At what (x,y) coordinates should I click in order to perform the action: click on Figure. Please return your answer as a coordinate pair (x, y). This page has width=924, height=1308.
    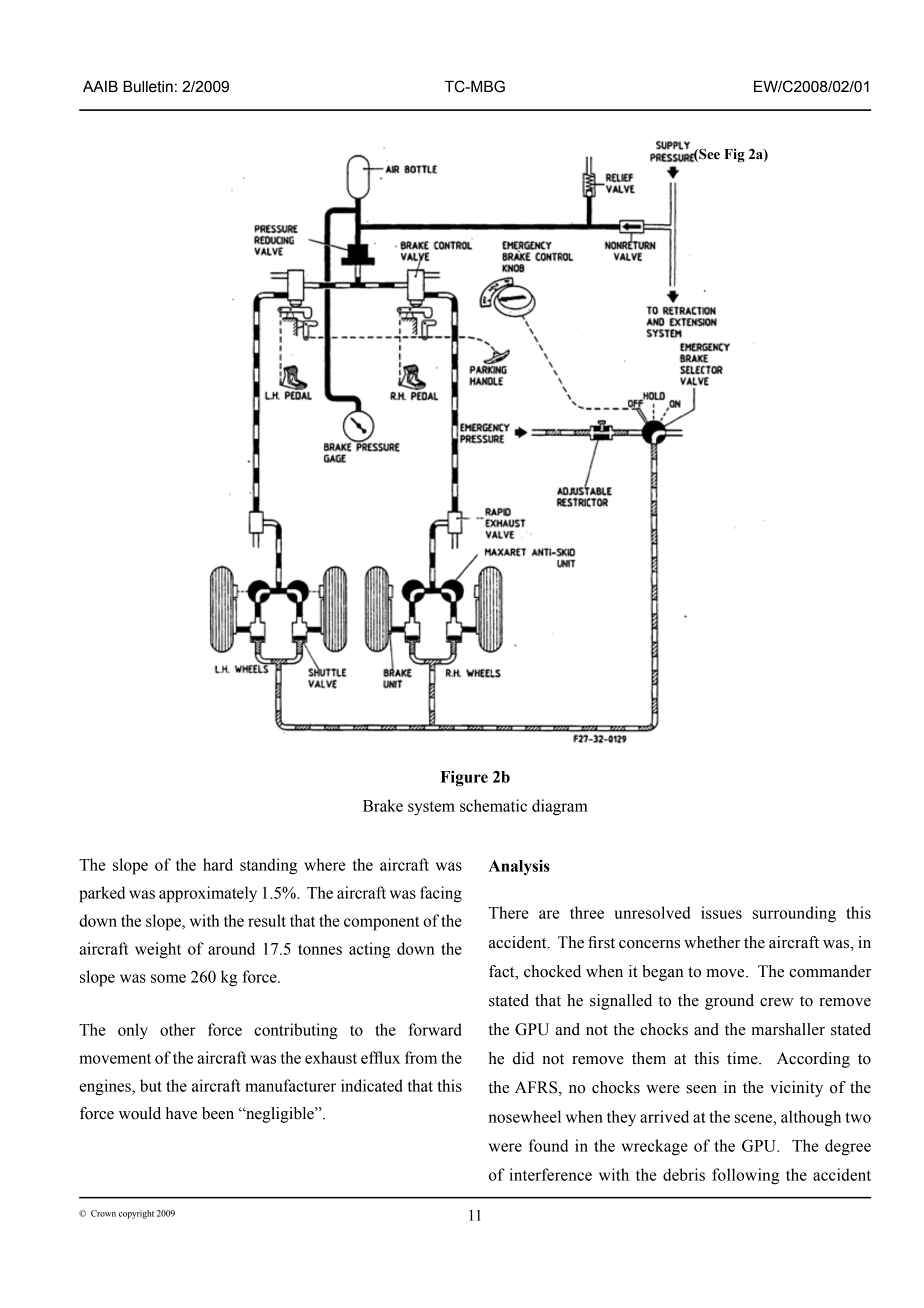
    Looking at the image, I should click on (464, 779).
